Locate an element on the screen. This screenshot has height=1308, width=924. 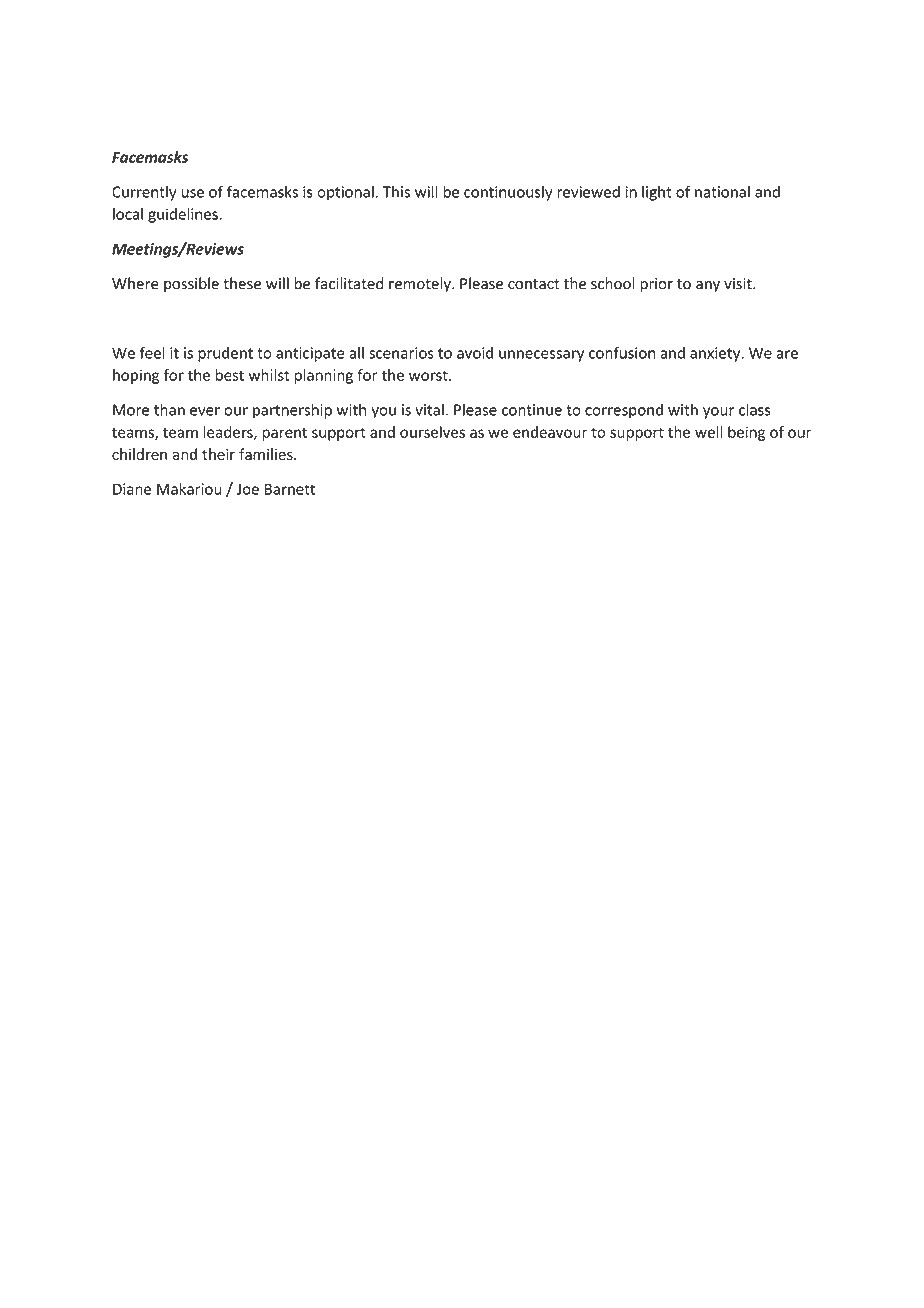
light is located at coordinates (657, 193).
